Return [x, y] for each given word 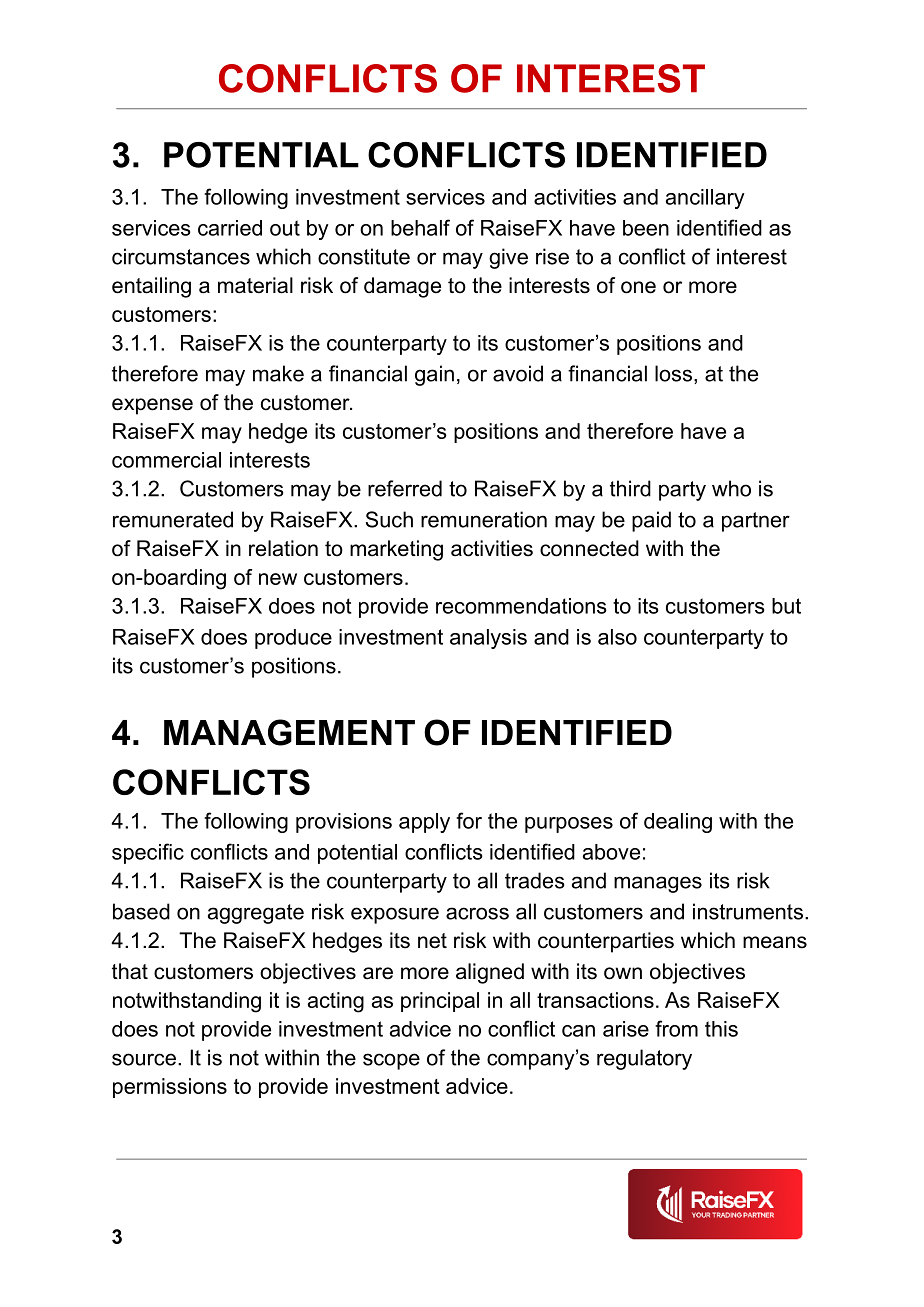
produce [293, 639]
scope [391, 1061]
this [721, 1029]
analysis [488, 639]
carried [230, 228]
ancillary [705, 199]
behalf [420, 227]
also [617, 637]
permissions [170, 1088]
